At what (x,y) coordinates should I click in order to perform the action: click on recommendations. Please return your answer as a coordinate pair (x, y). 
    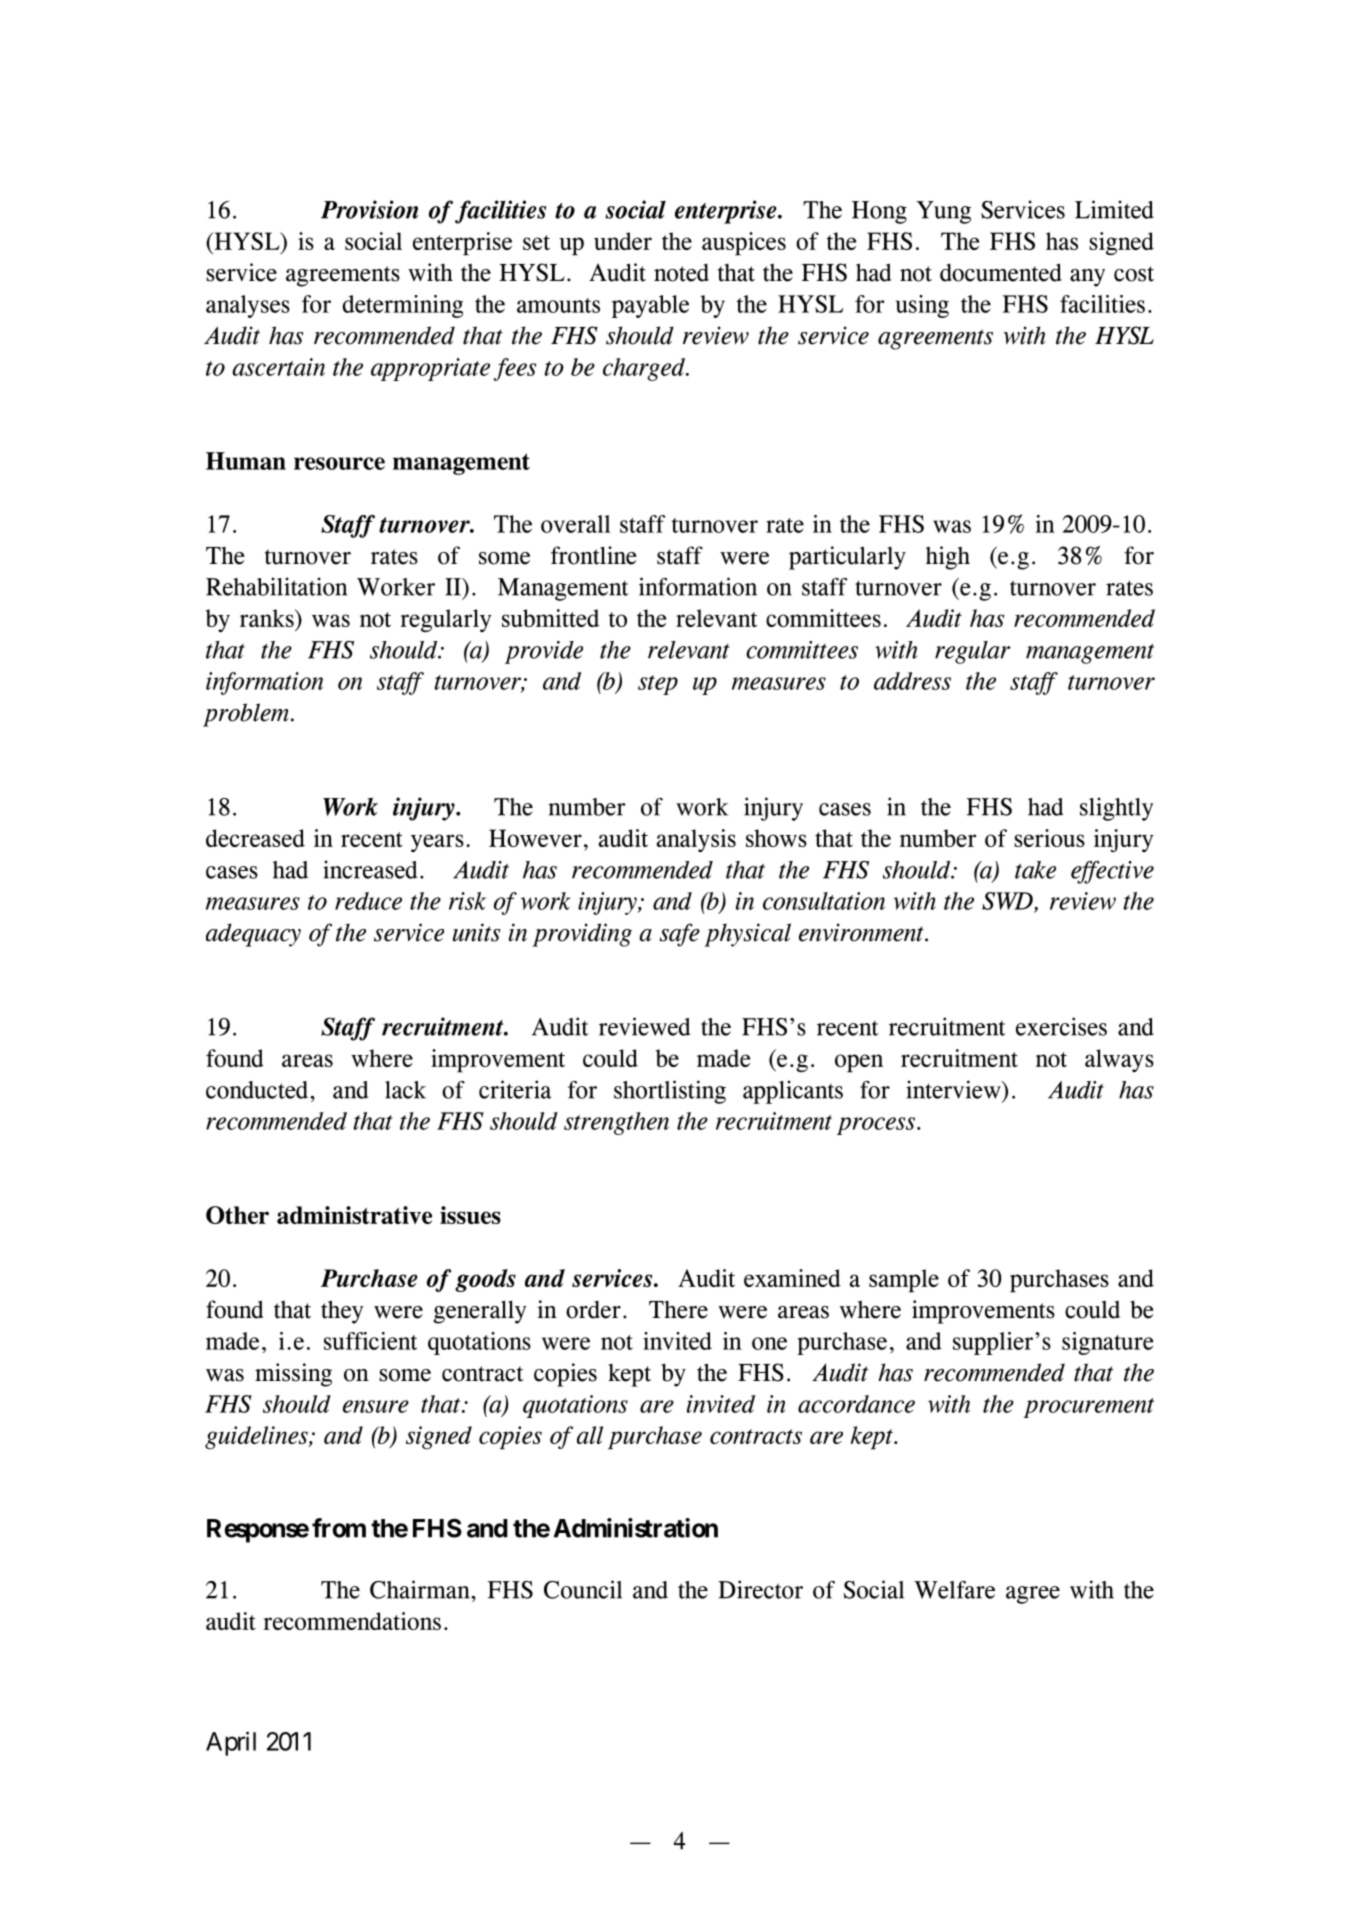
    Looking at the image, I should click on (352, 1621).
